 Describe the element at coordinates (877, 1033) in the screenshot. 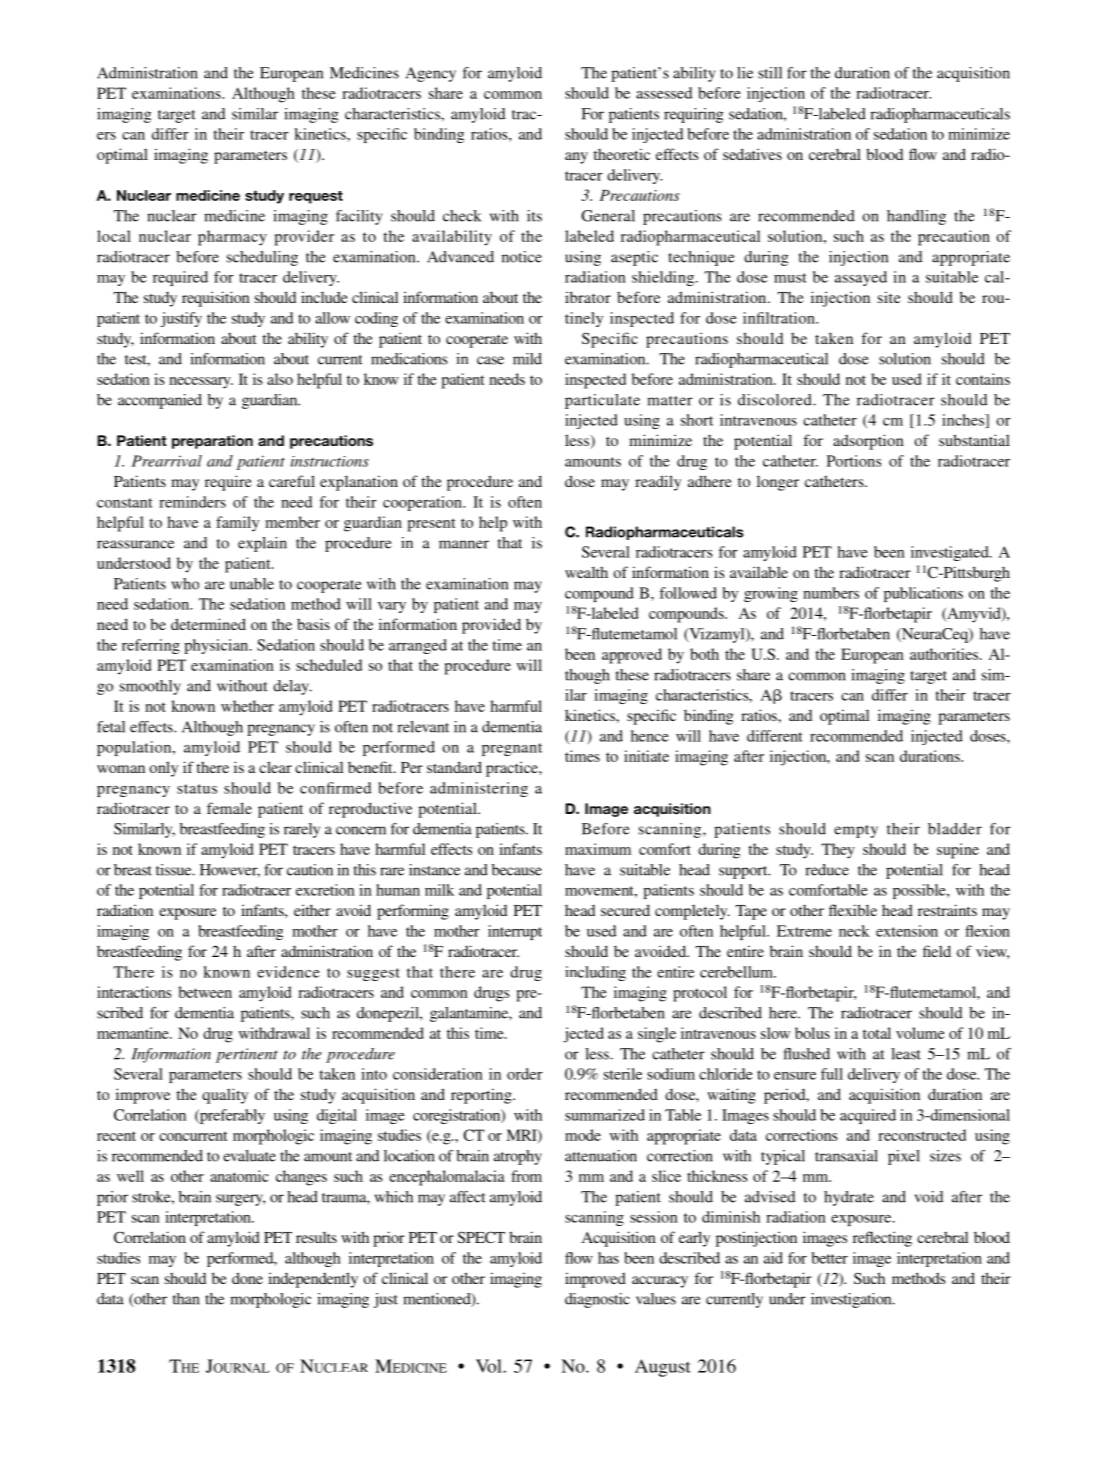

I see `total` at that location.
